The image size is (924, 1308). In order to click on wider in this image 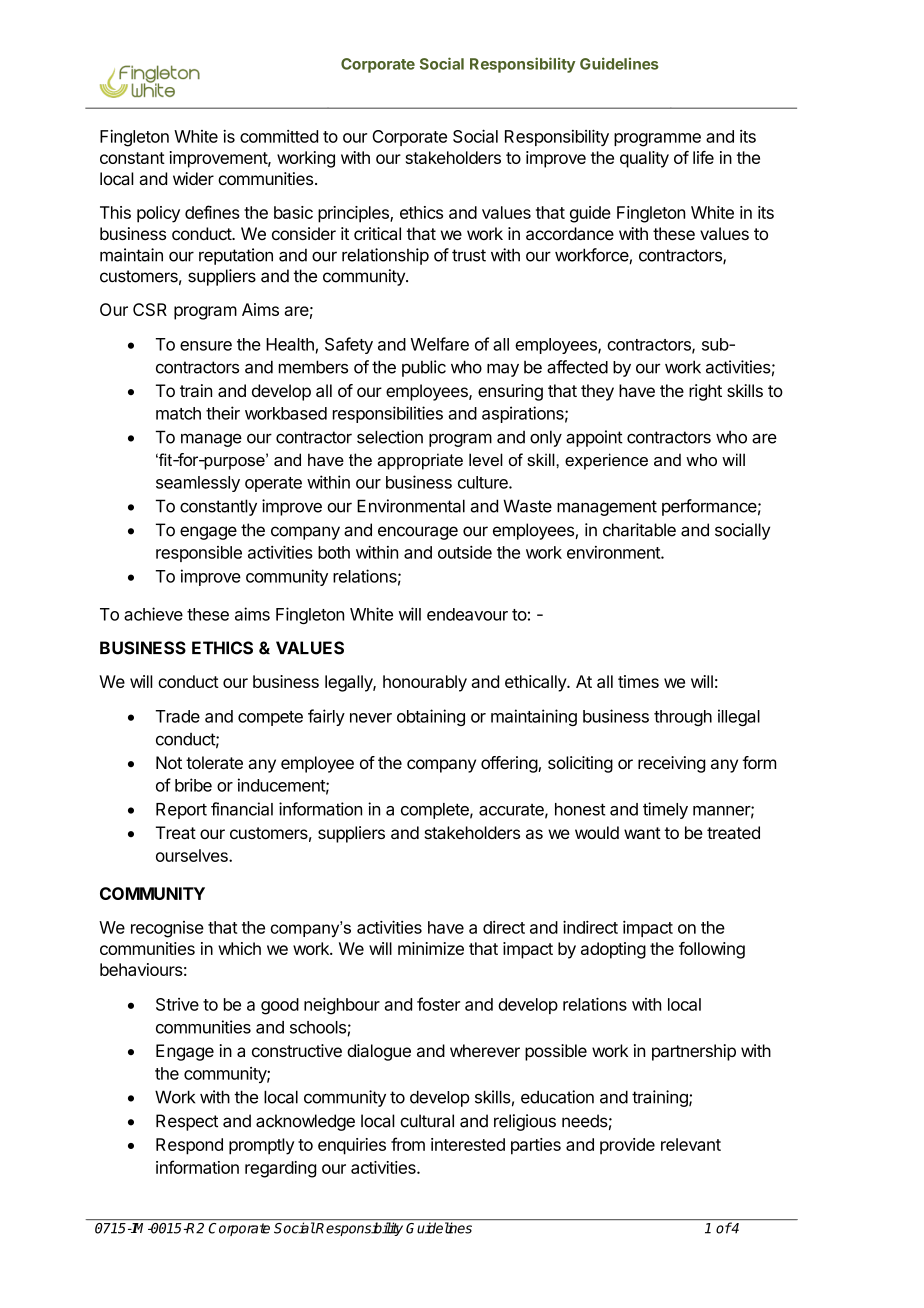, I will do `click(193, 178)`.
